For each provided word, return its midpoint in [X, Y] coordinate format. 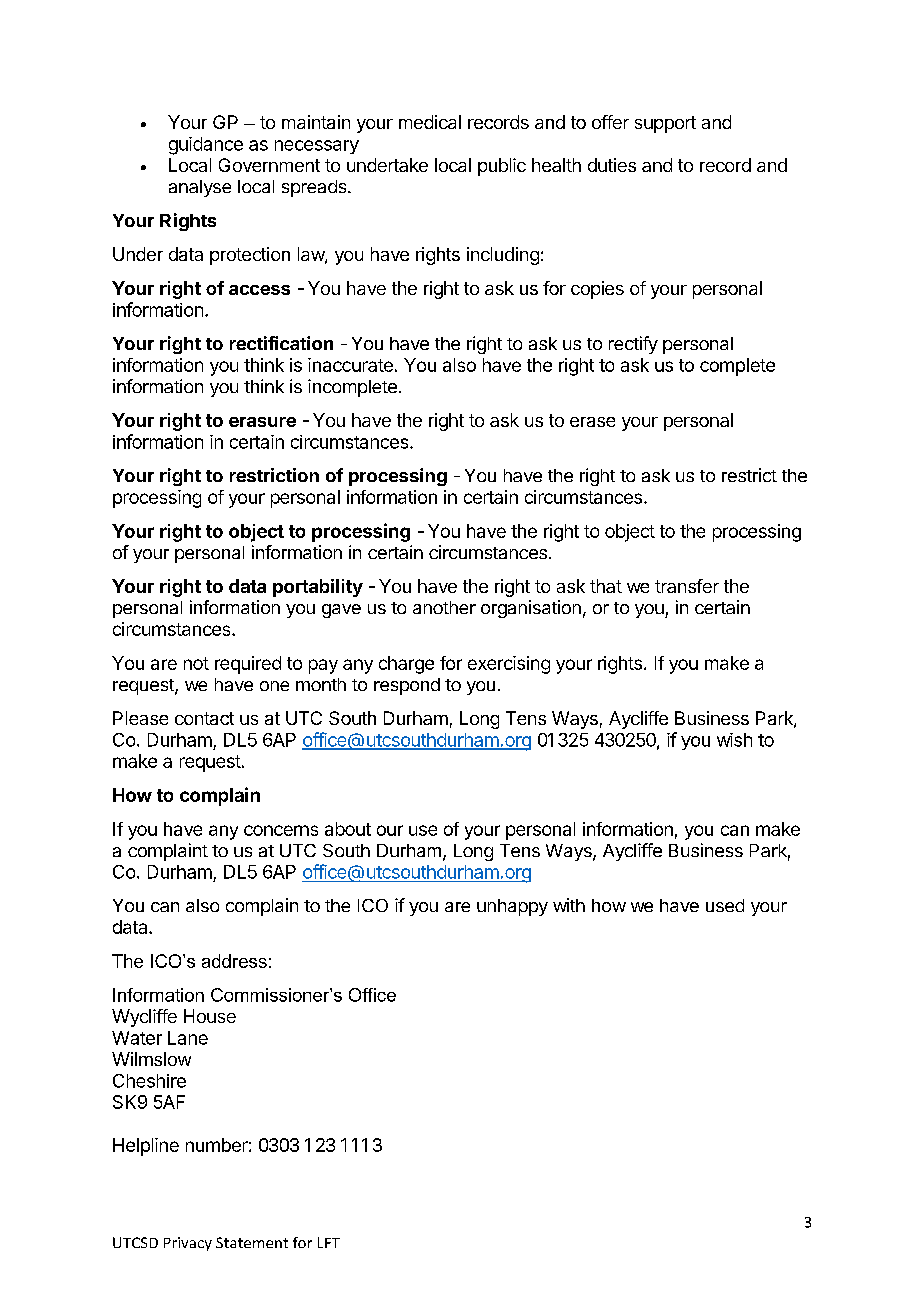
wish [734, 740]
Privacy [188, 1244]
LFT [329, 1242]
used [725, 905]
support [665, 124]
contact [204, 718]
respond [407, 686]
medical [430, 122]
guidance [206, 146]
